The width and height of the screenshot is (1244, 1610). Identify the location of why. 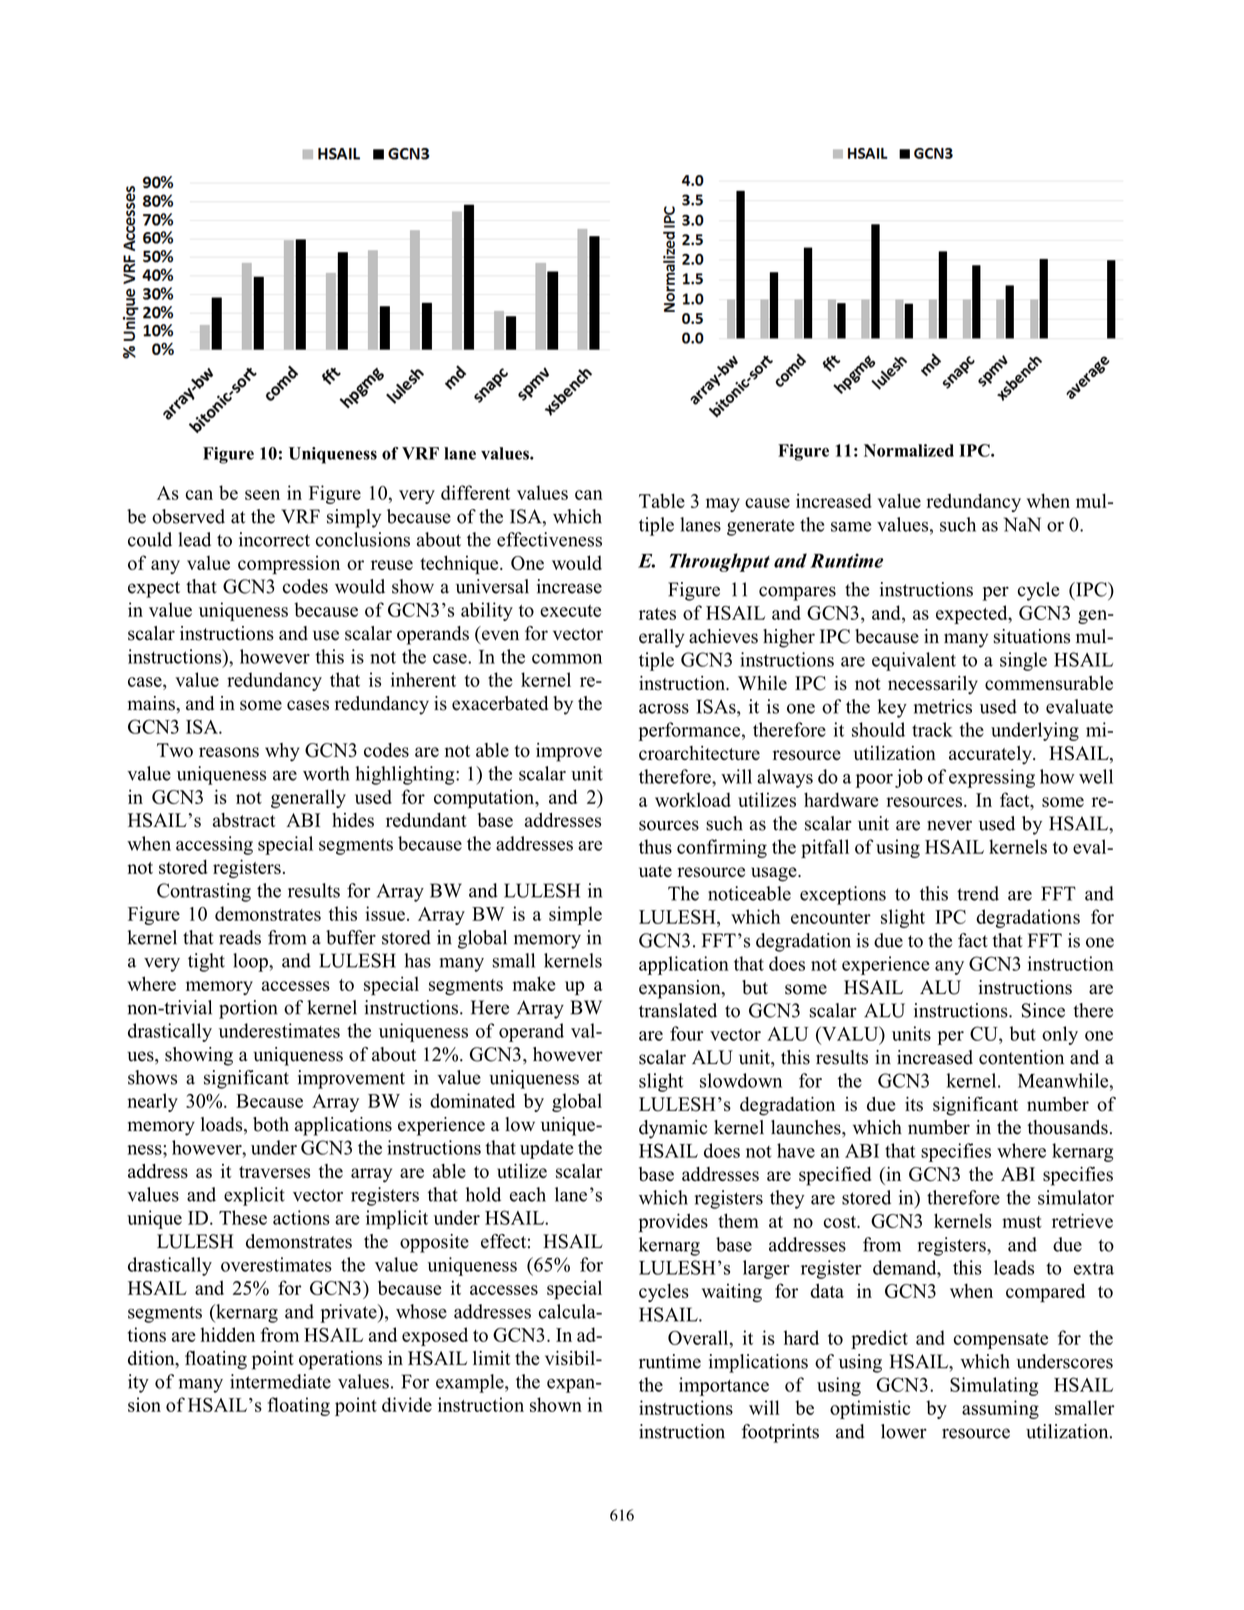
(282, 752).
